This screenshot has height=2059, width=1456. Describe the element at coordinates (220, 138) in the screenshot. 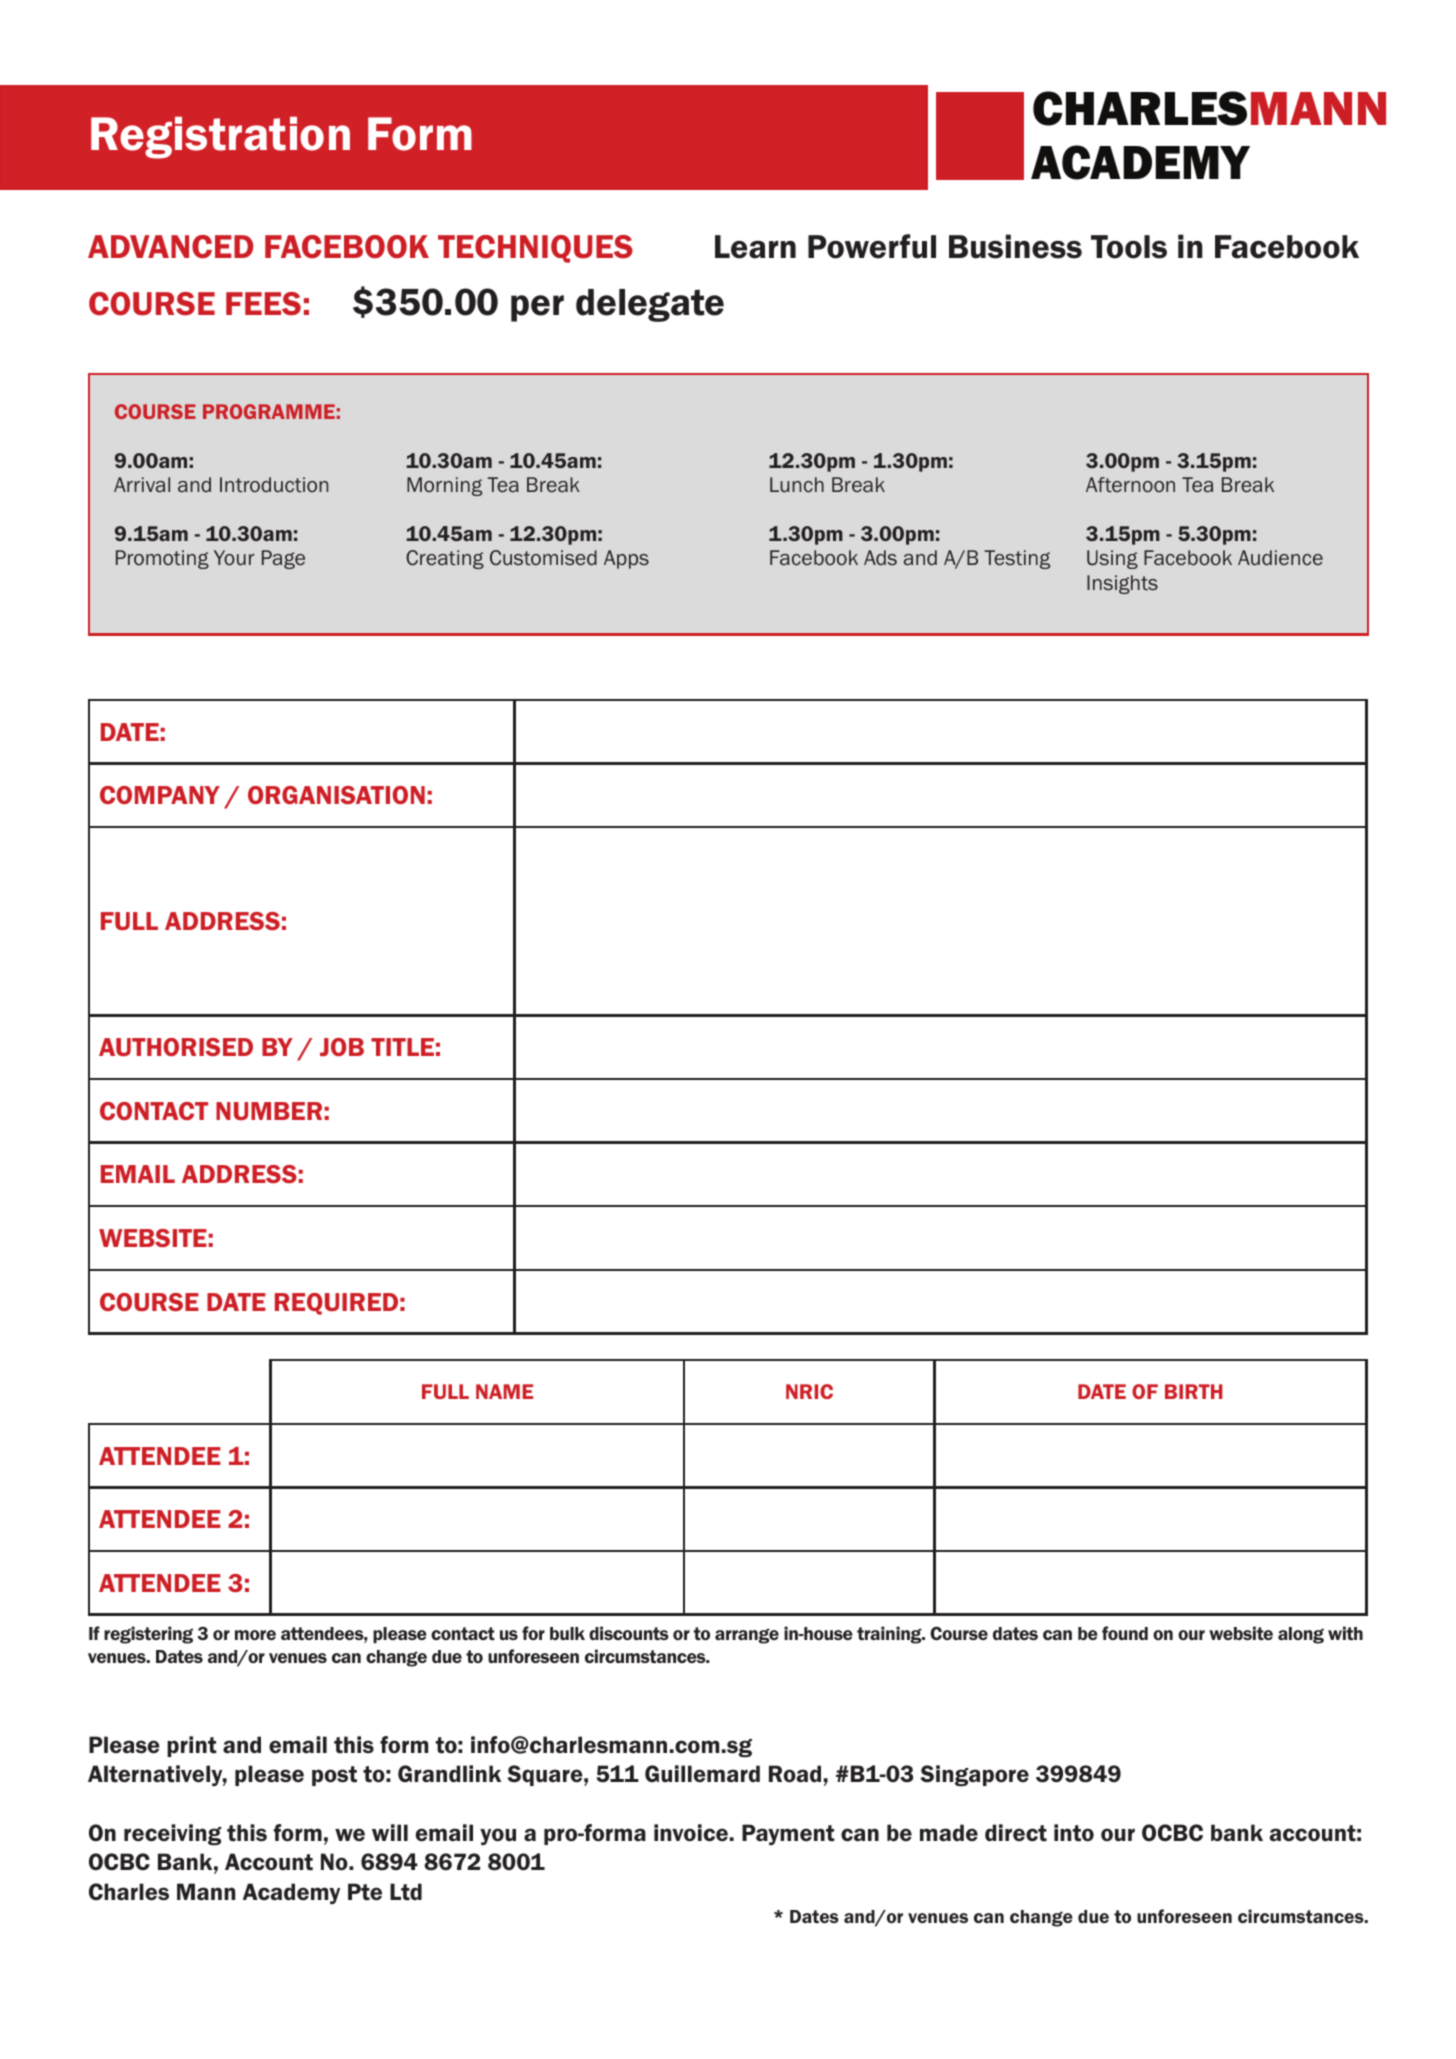

I see `Registration` at that location.
